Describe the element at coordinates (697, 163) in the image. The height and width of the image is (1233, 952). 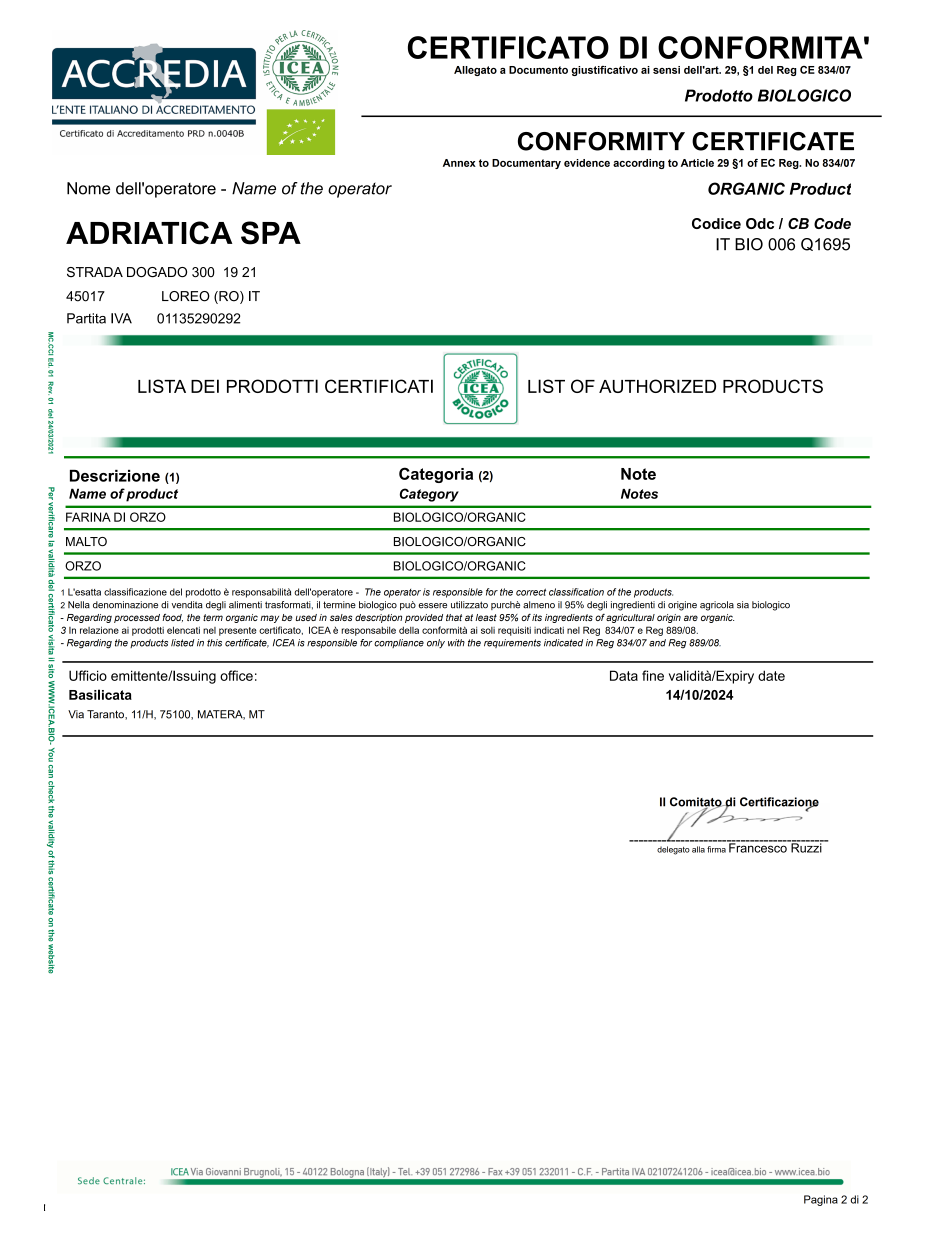
I see `Article` at that location.
